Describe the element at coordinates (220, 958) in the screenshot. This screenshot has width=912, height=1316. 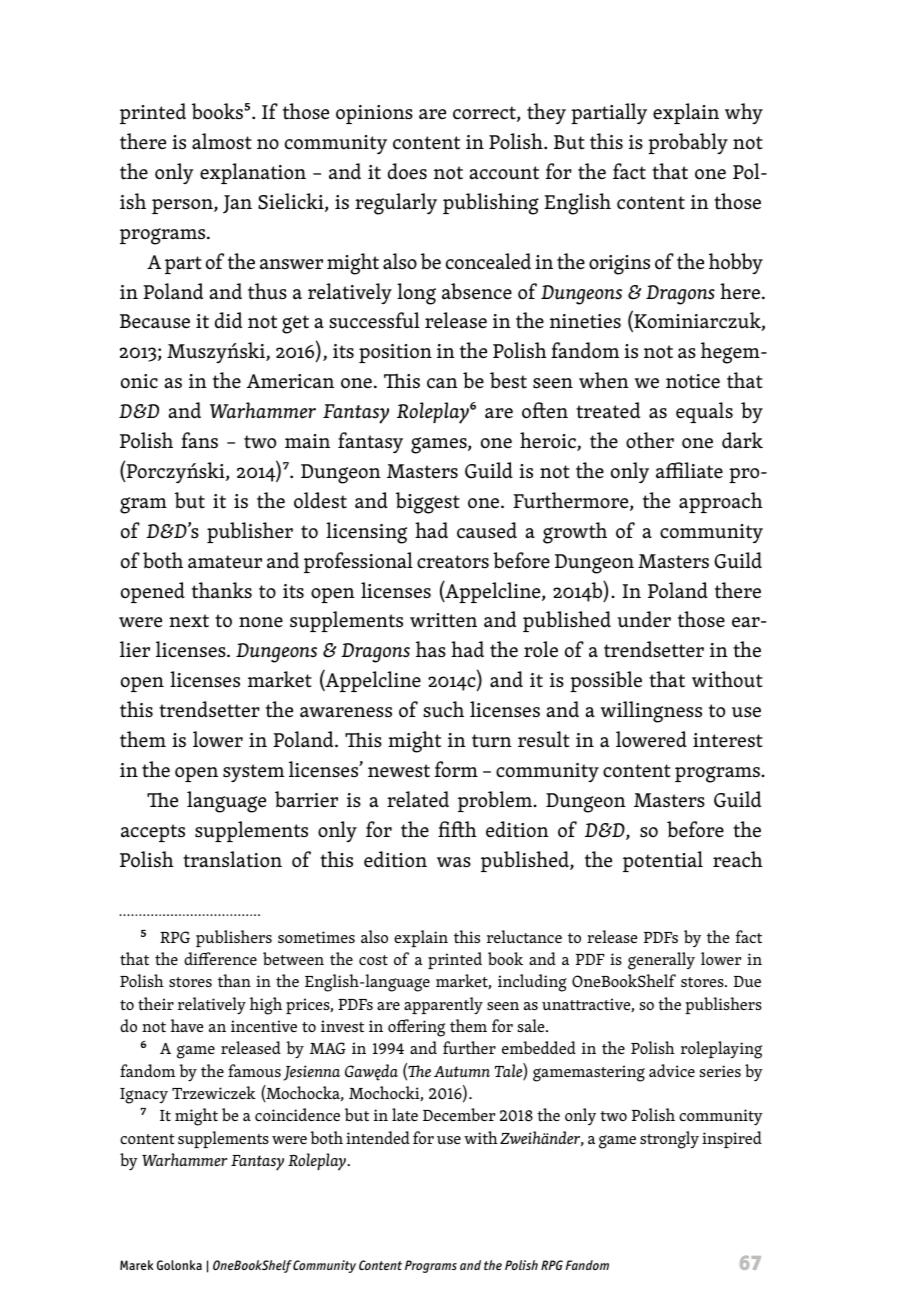
I see `difference` at that location.
